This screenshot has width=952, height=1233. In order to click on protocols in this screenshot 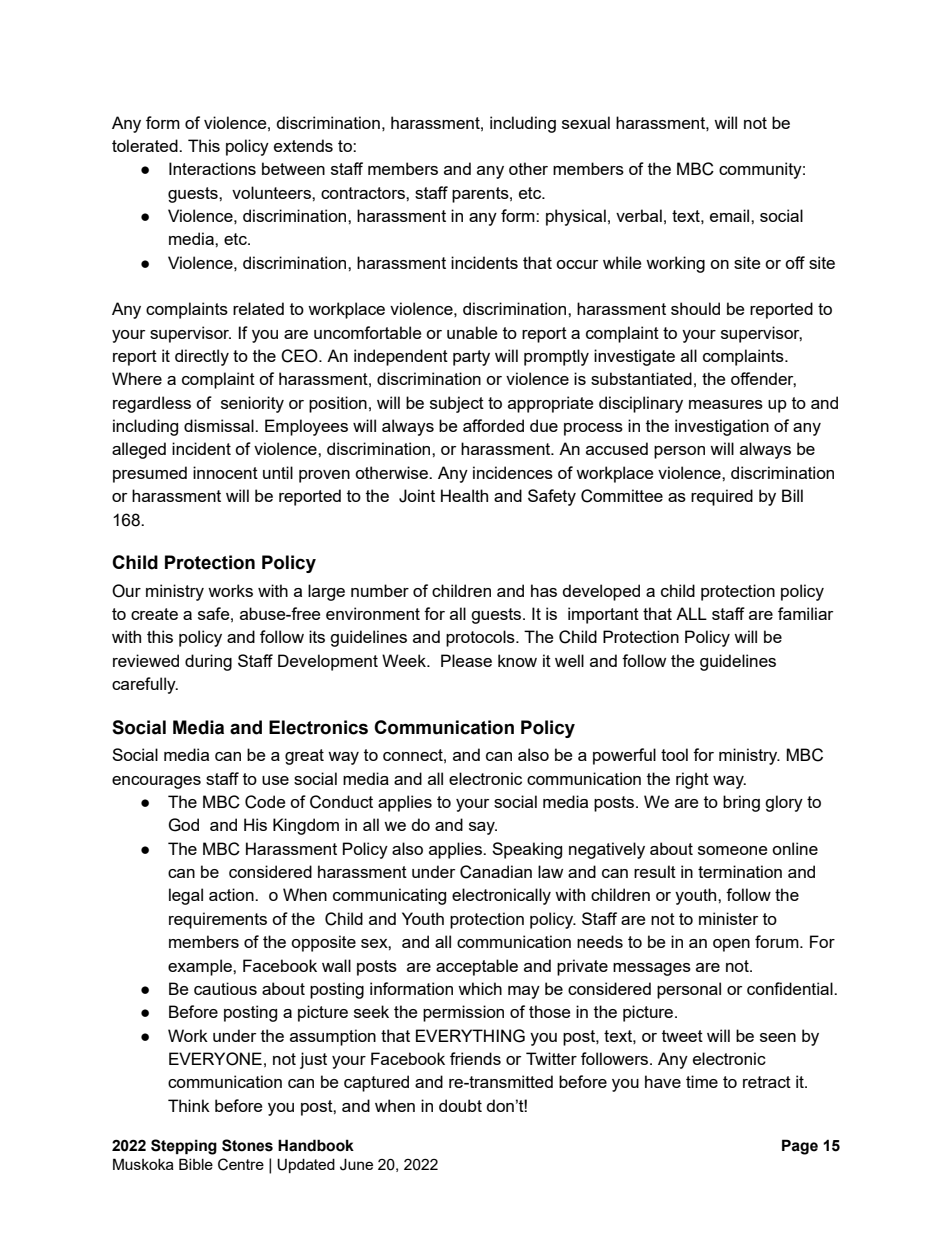, I will do `click(481, 638)`.
